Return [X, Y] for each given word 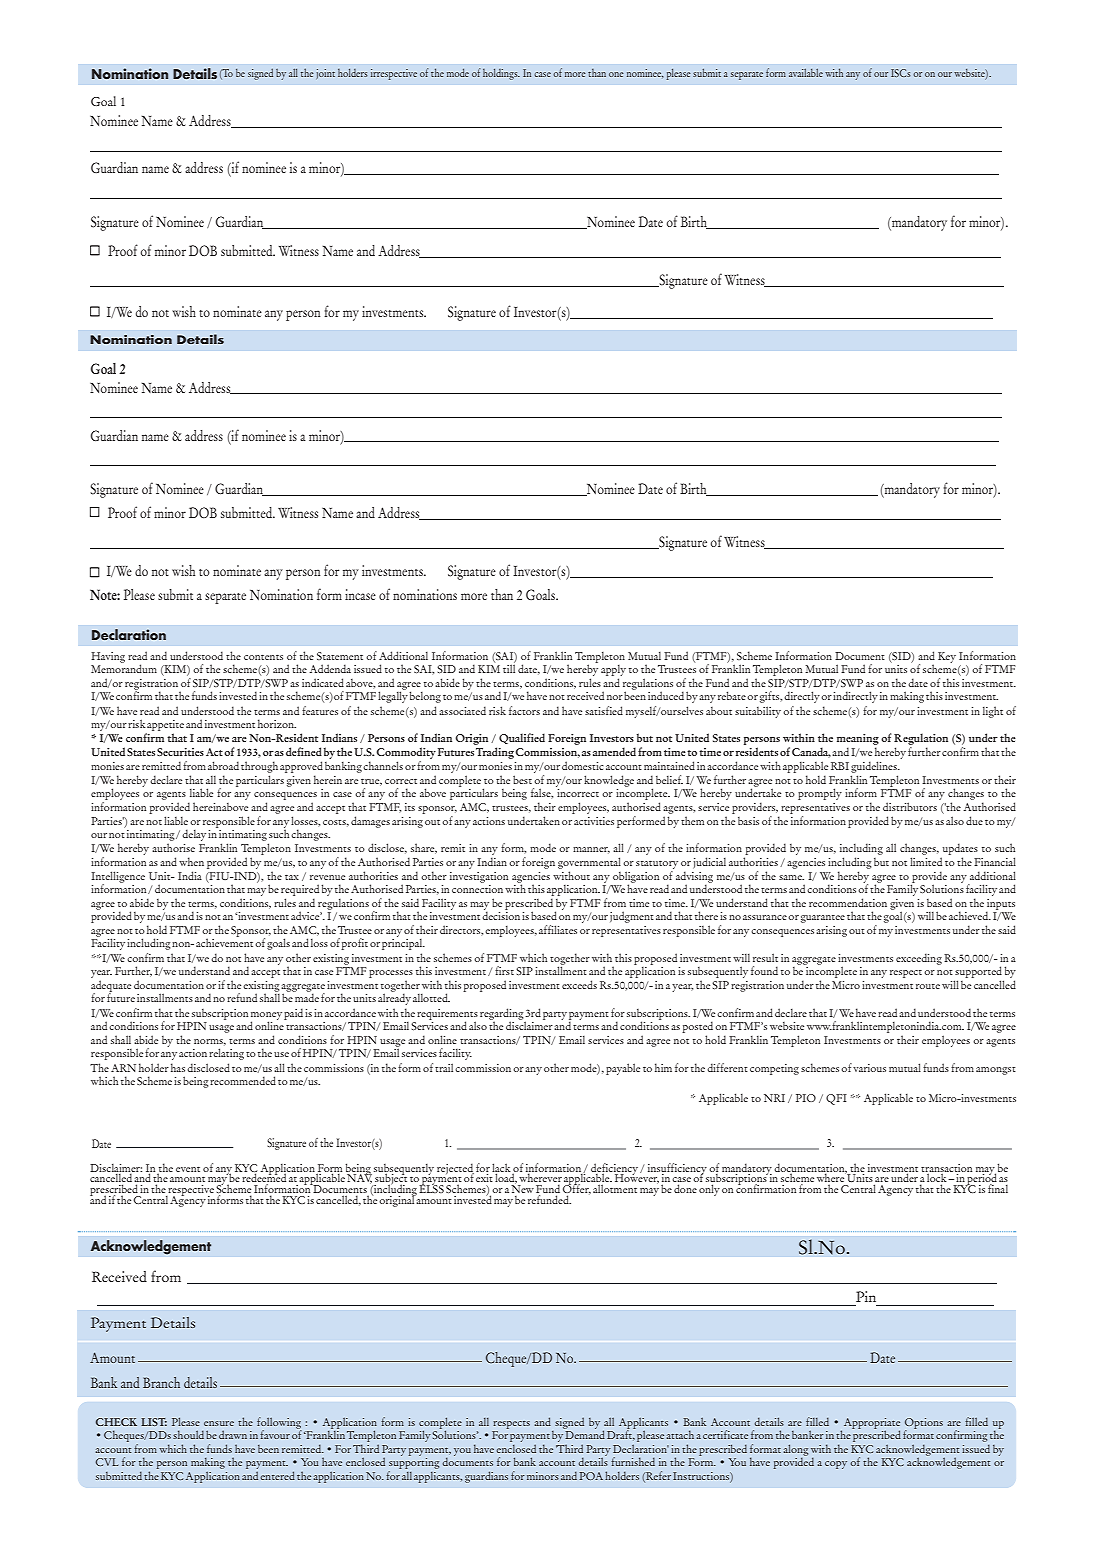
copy [836, 1465]
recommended [243, 1080]
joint [325, 74]
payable [623, 1069]
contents [263, 657]
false [542, 793]
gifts [771, 697]
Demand [584, 1433]
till [509, 667]
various [869, 1068]
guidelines [875, 767]
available [806, 73]
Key [947, 657]
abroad [223, 765]
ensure [219, 1423]
